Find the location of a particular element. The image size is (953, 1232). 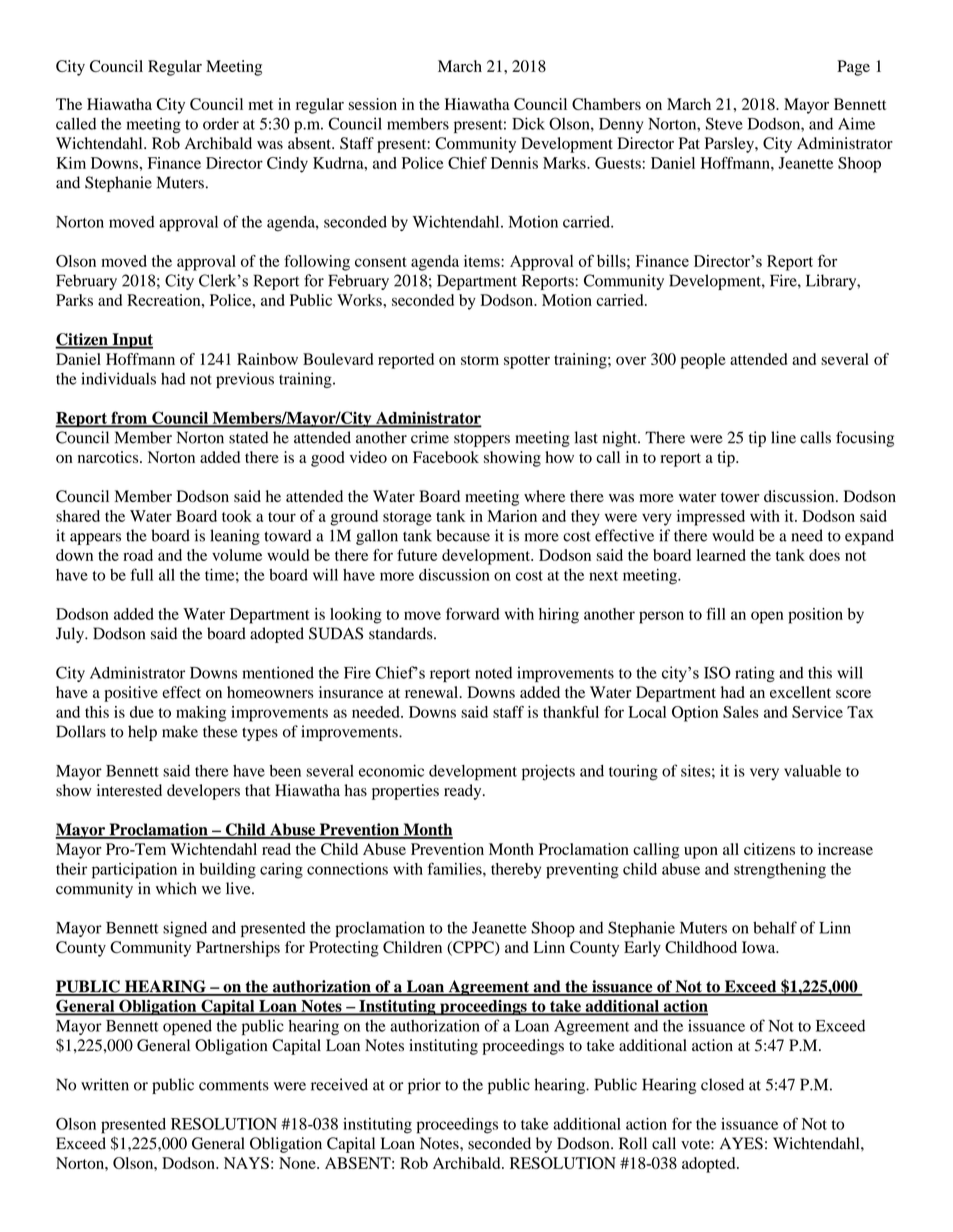

prior is located at coordinates (424, 1086).
